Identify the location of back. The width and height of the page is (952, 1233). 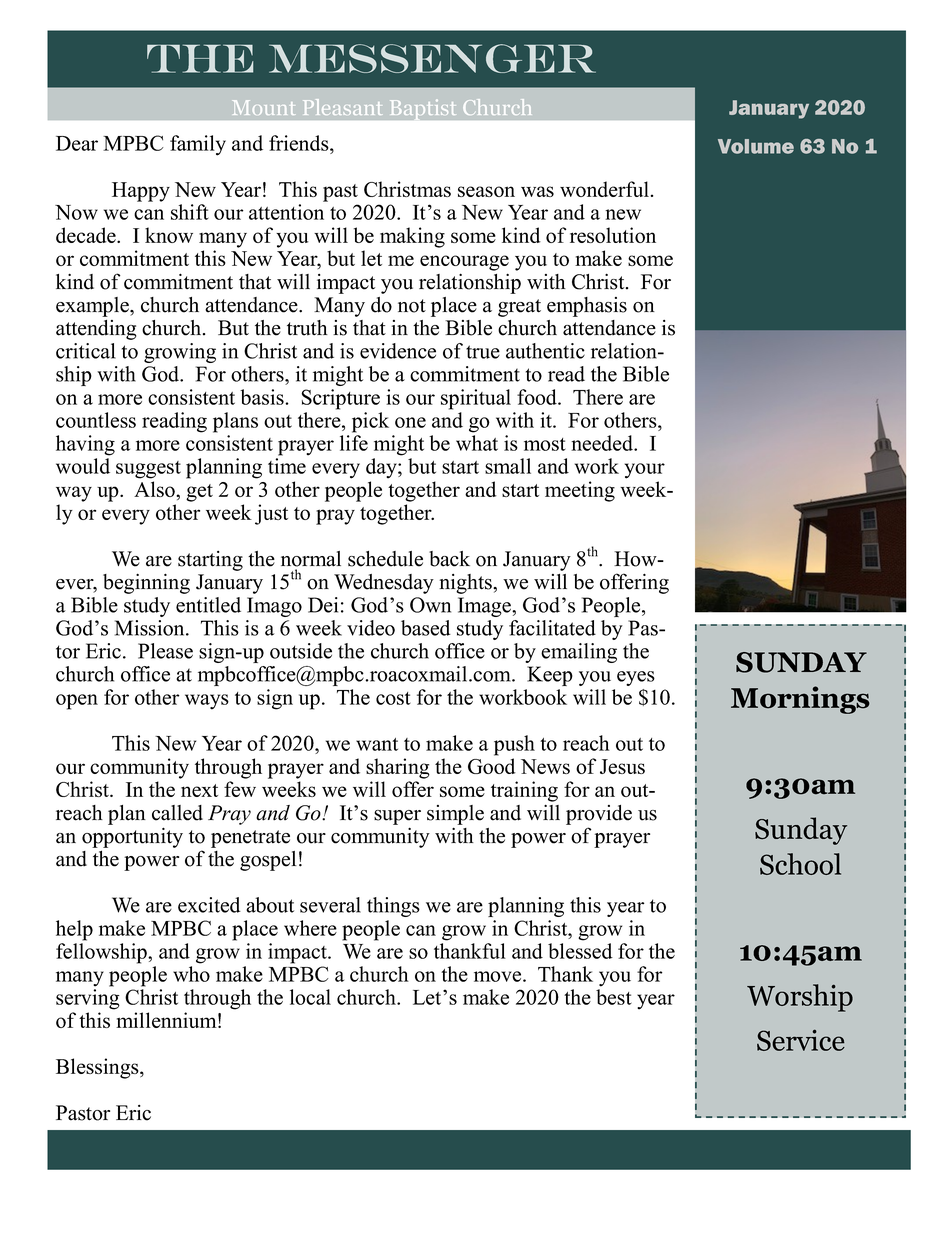
(449, 559).
